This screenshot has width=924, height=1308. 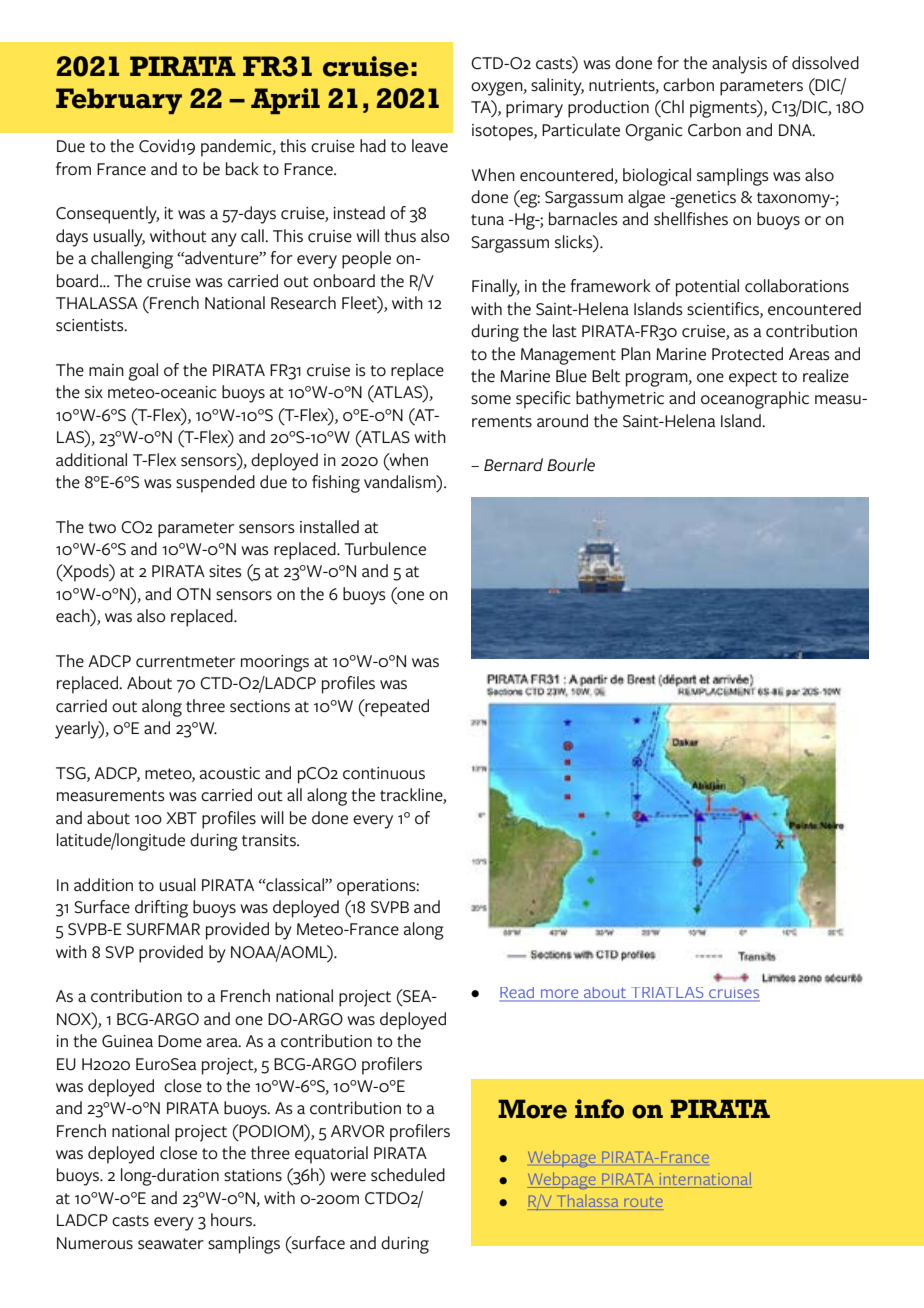 I want to click on route, so click(x=643, y=1202).
